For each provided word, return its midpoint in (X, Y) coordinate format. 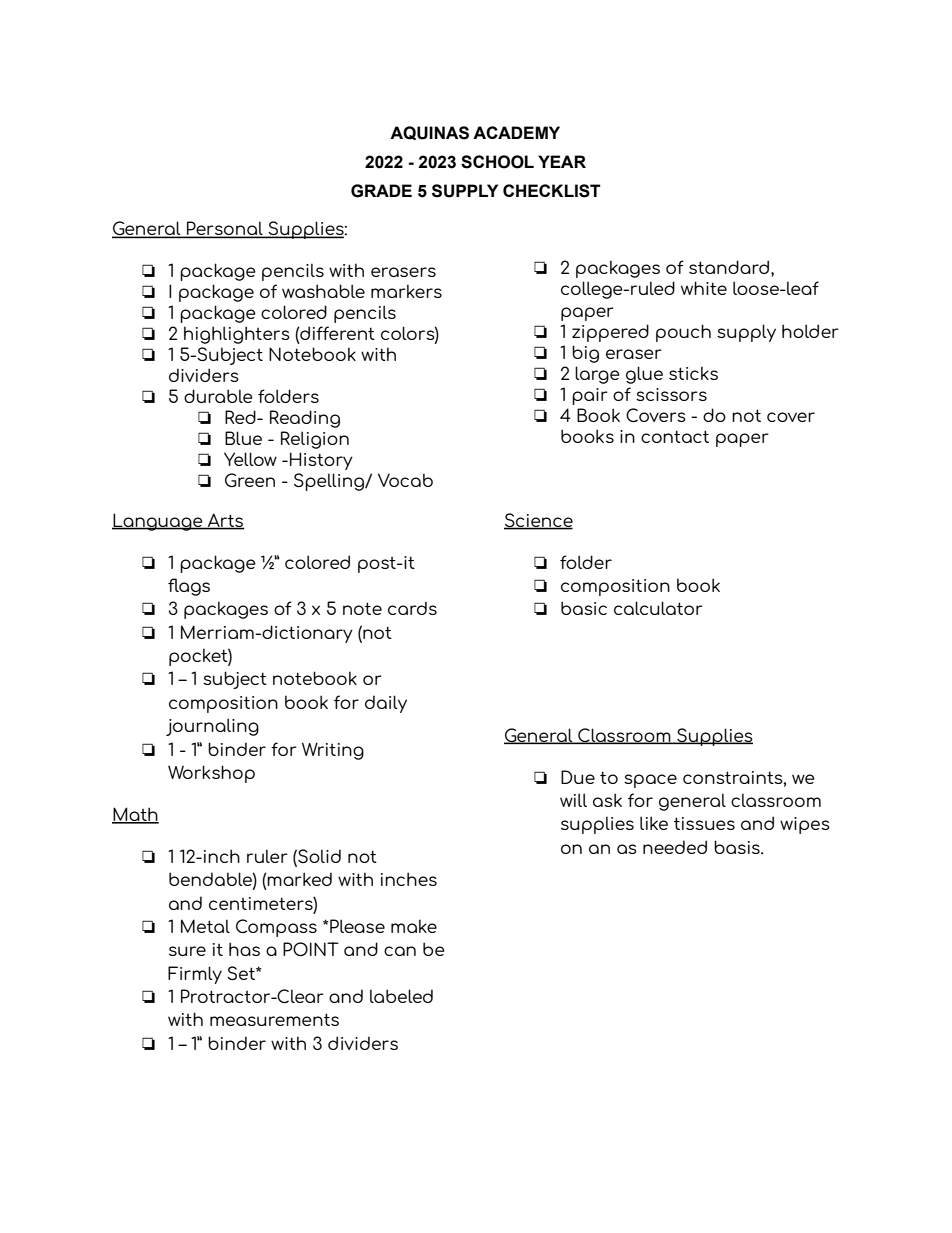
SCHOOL (497, 162)
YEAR (562, 161)
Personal (225, 229)
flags (189, 587)
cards (412, 608)
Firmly (195, 975)
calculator (658, 608)
